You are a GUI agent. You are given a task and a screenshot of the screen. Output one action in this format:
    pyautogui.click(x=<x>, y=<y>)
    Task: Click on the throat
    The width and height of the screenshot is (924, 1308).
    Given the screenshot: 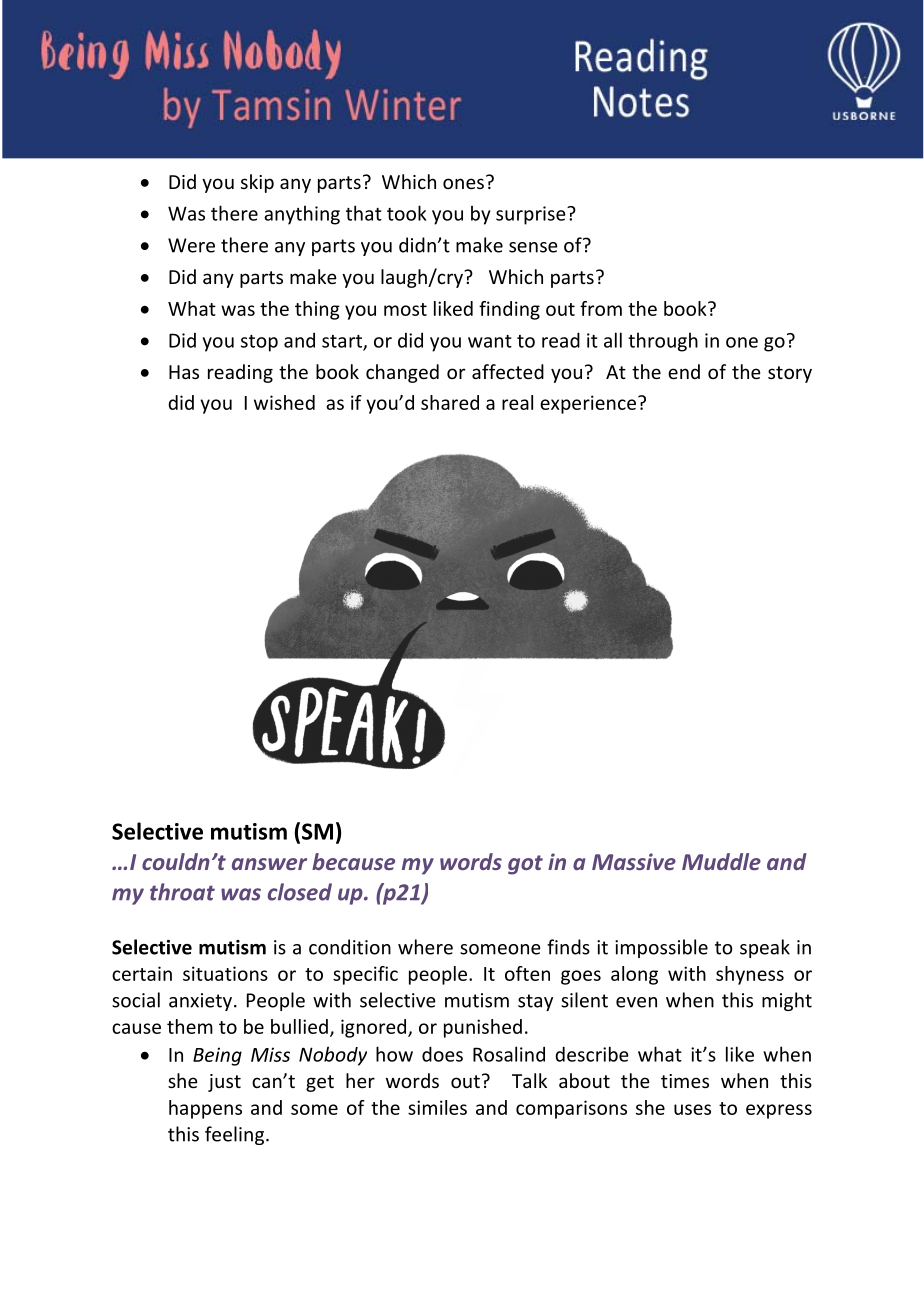 What is the action you would take?
    pyautogui.click(x=182, y=892)
